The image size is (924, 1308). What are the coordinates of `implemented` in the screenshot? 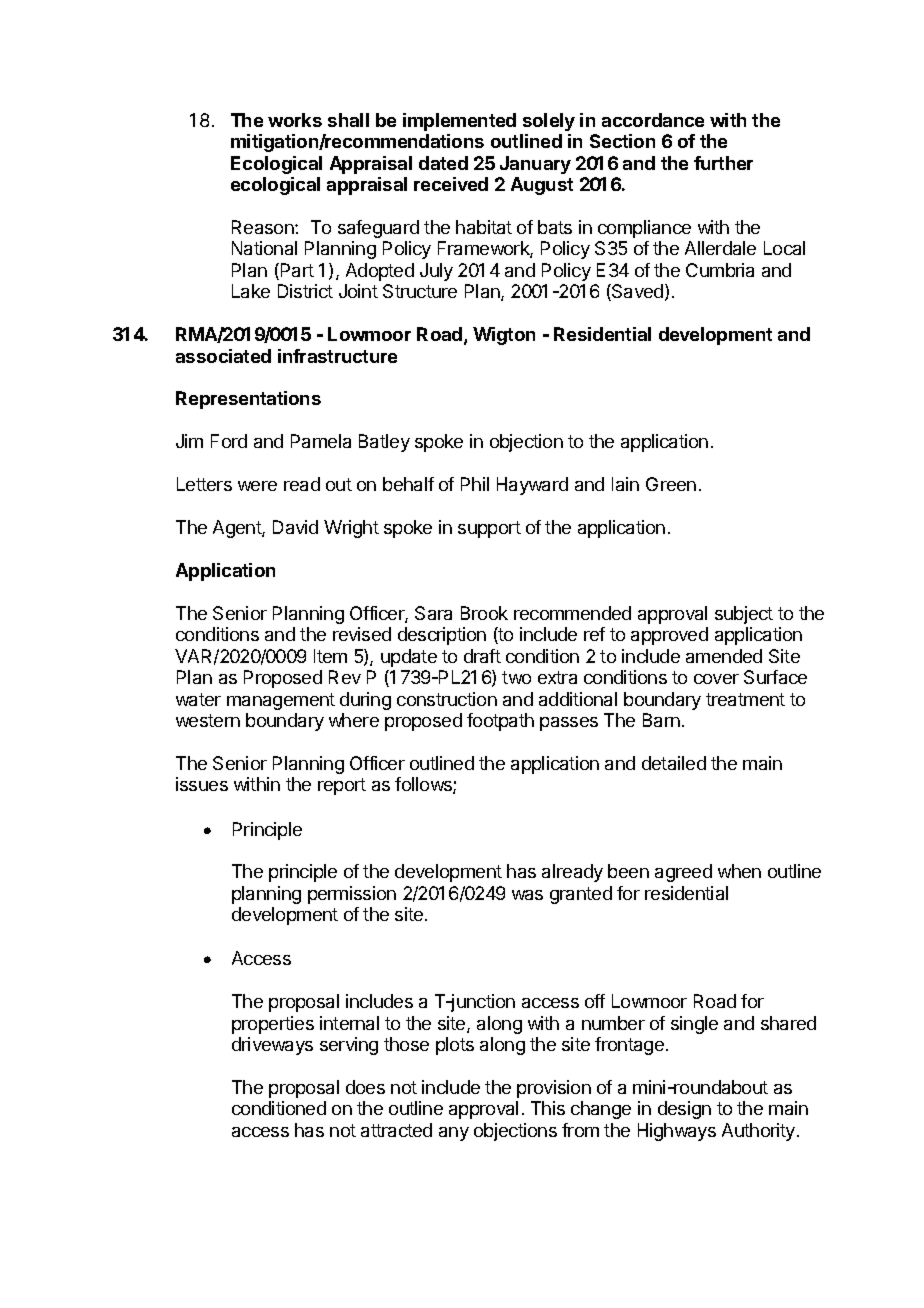 It's located at (459, 122).
